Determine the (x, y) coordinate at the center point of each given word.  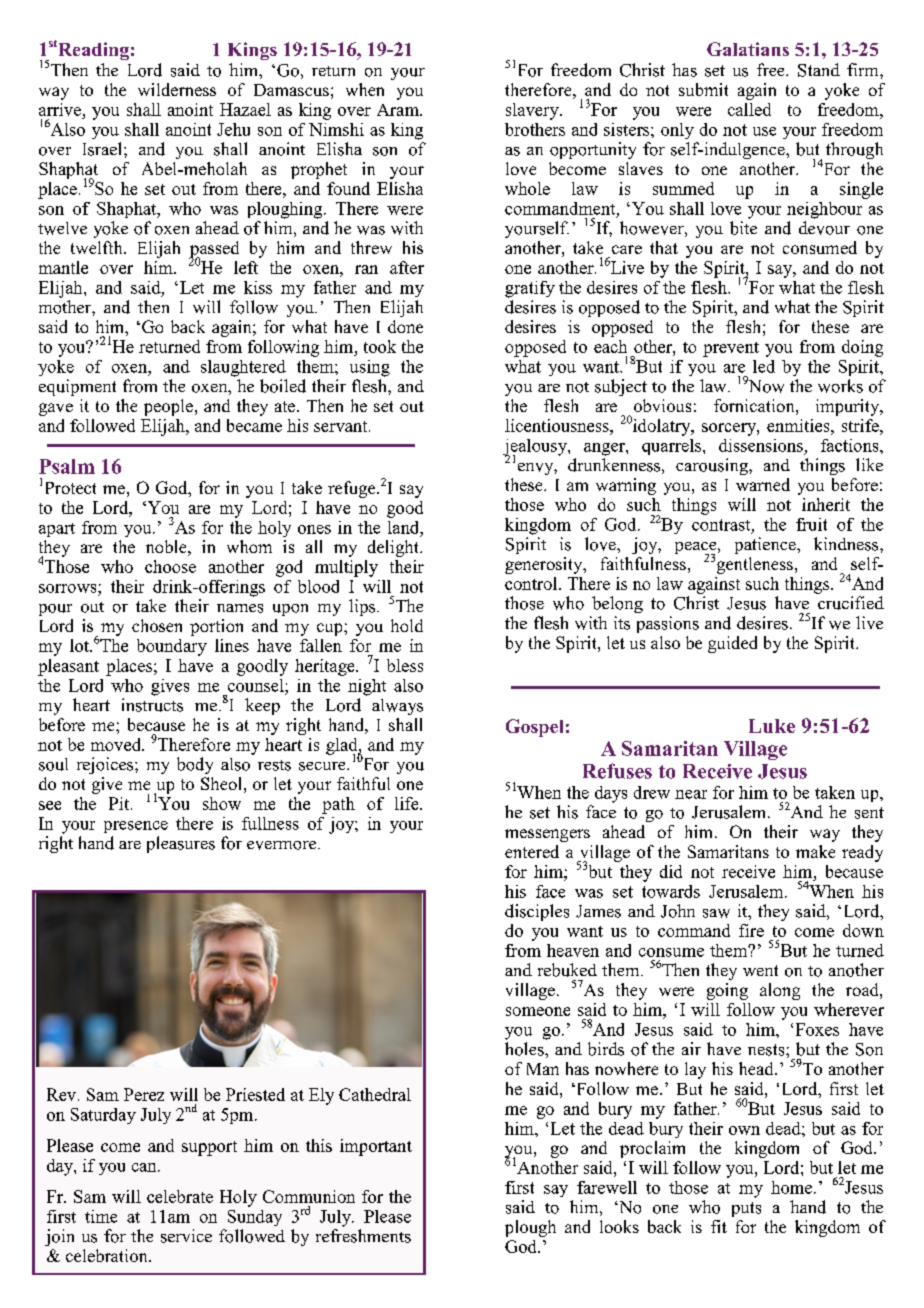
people (168, 407)
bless (405, 665)
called (749, 109)
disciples (537, 912)
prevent (731, 349)
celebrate (180, 1196)
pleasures (181, 844)
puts (746, 1209)
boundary (172, 647)
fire (751, 930)
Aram (399, 110)
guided (732, 644)
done (405, 326)
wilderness (177, 89)
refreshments (363, 1236)
